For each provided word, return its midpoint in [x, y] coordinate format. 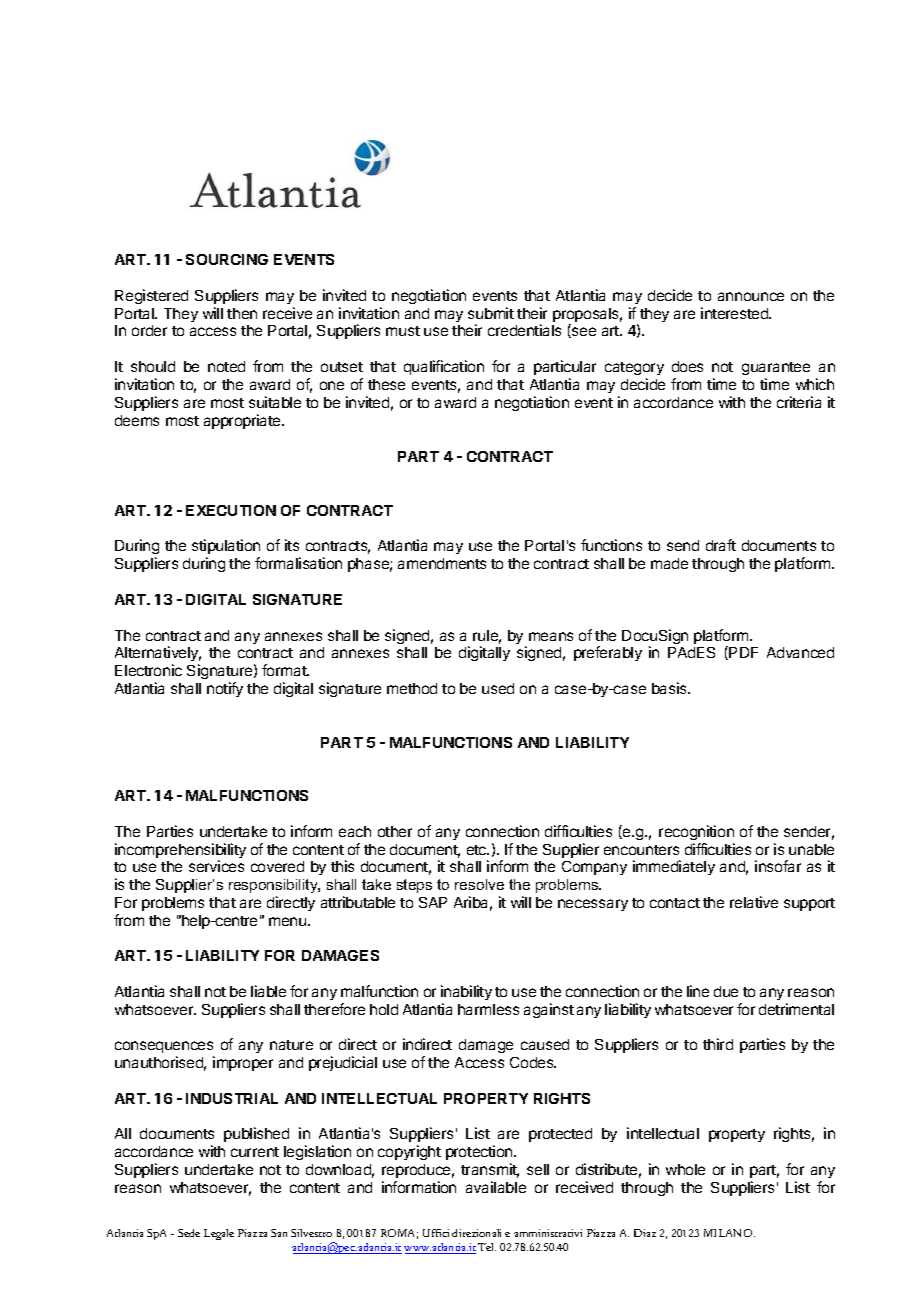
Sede [189, 1233]
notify [225, 689]
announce [751, 296]
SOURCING [227, 259]
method [412, 688]
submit [491, 313]
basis [670, 688]
